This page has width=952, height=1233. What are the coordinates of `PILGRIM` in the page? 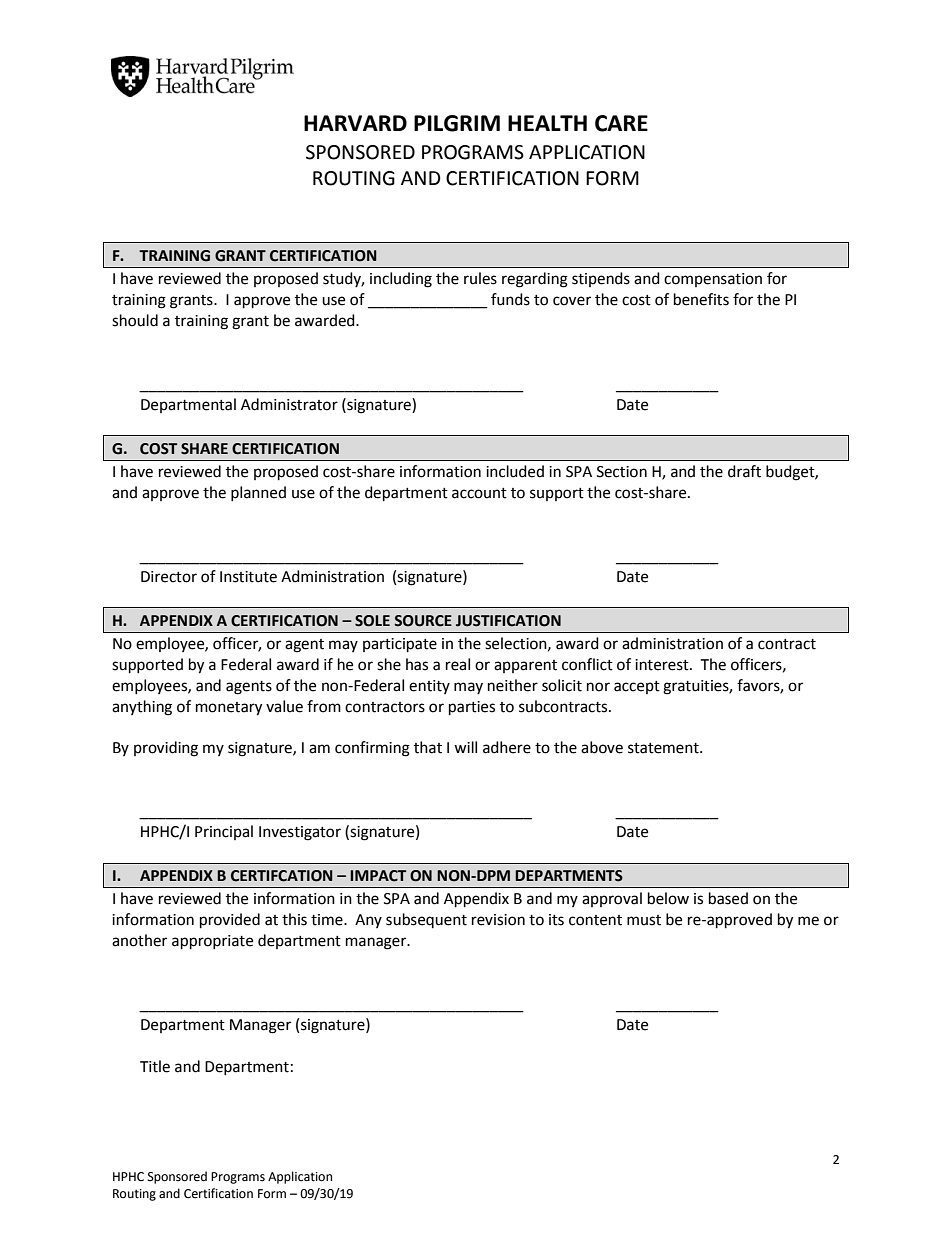 It's located at (457, 123).
